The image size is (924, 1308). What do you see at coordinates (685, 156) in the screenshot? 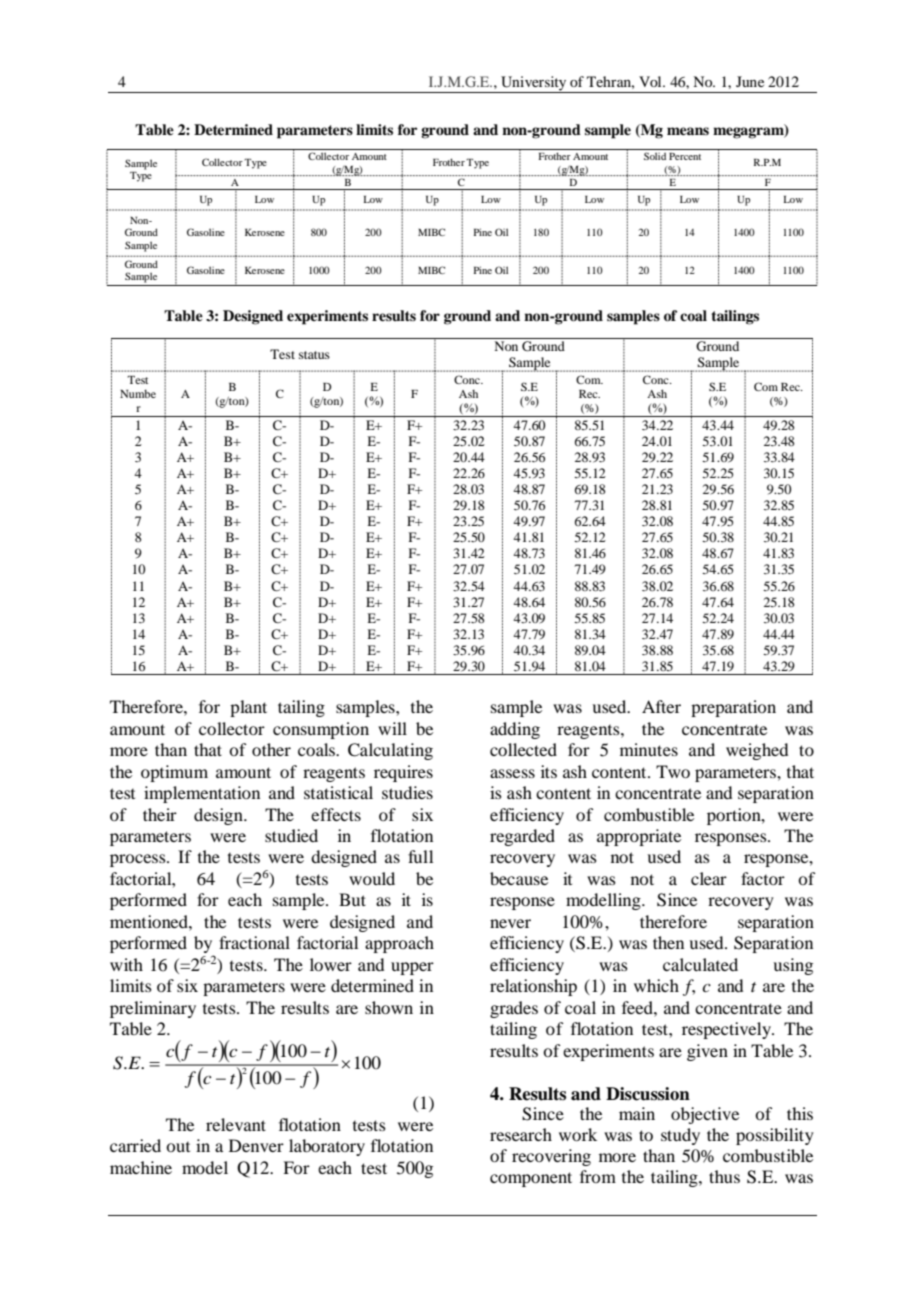
I see `Percent` at bounding box center [685, 156].
